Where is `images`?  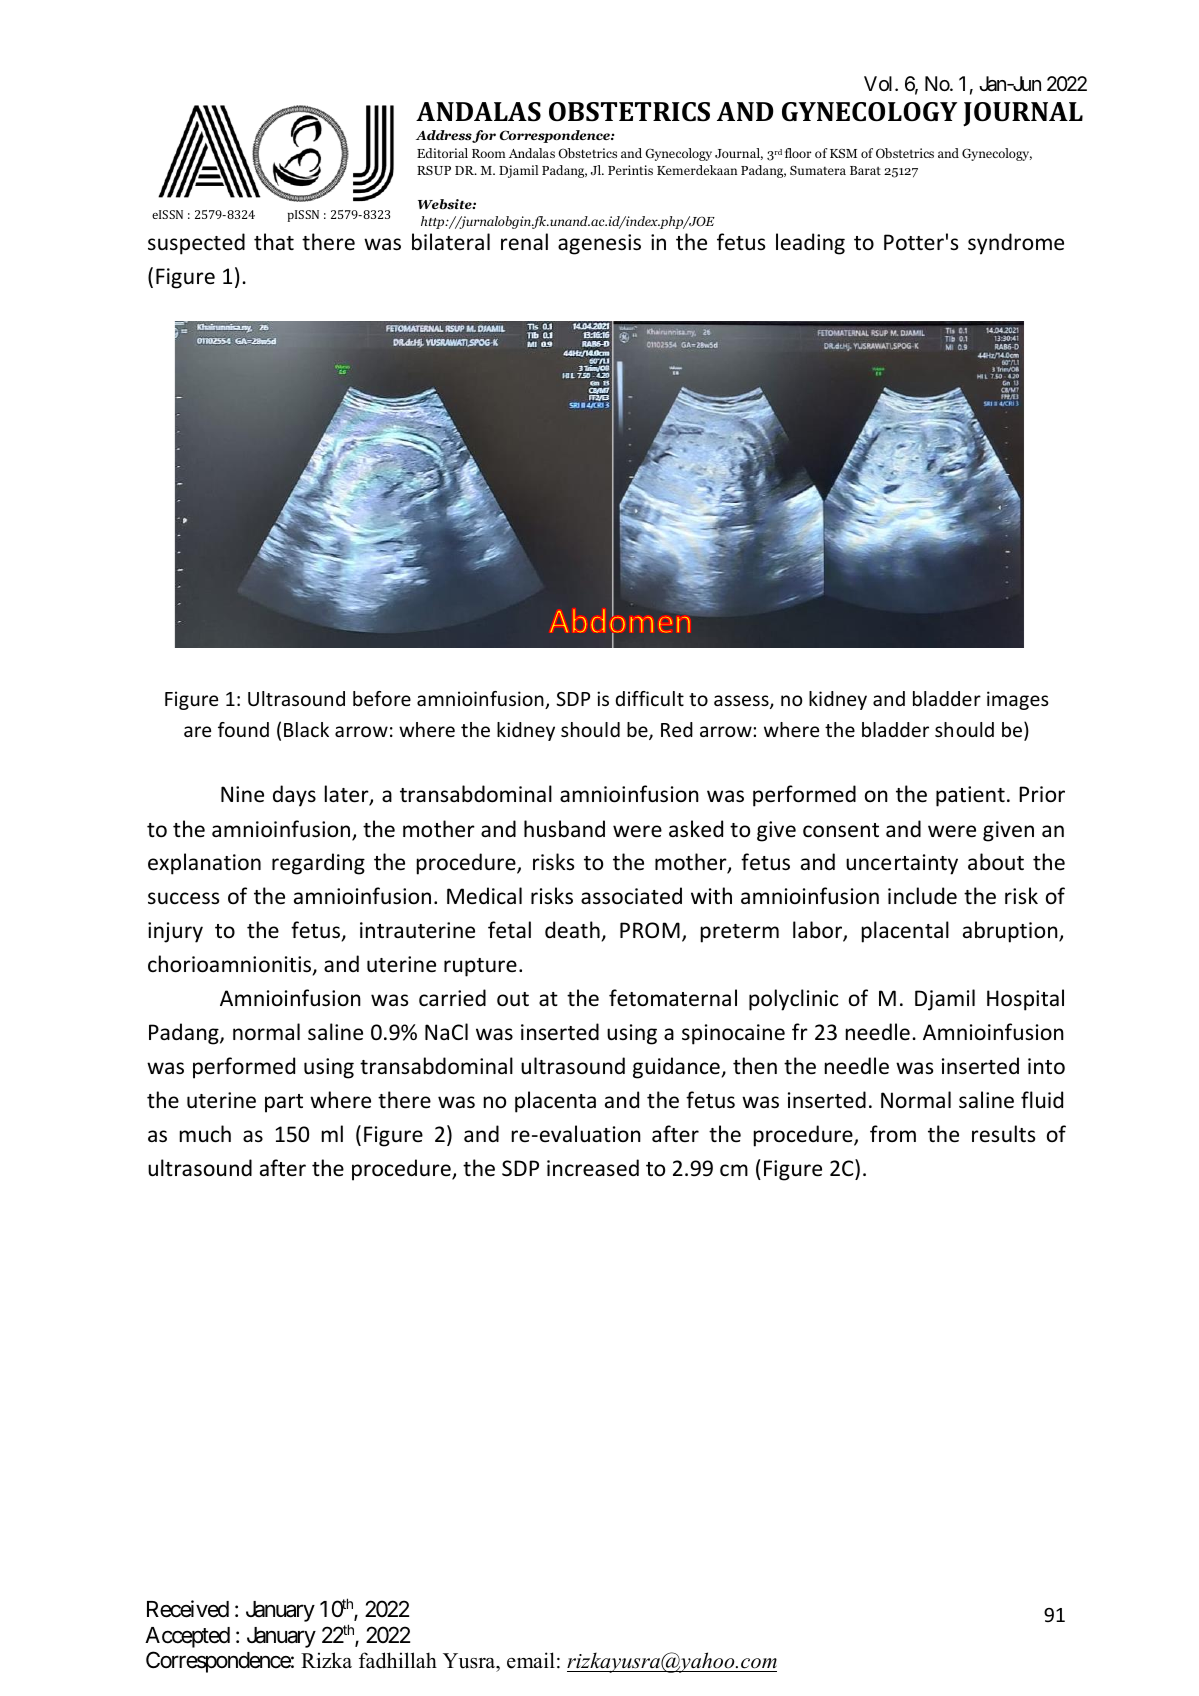 images is located at coordinates (1018, 700).
